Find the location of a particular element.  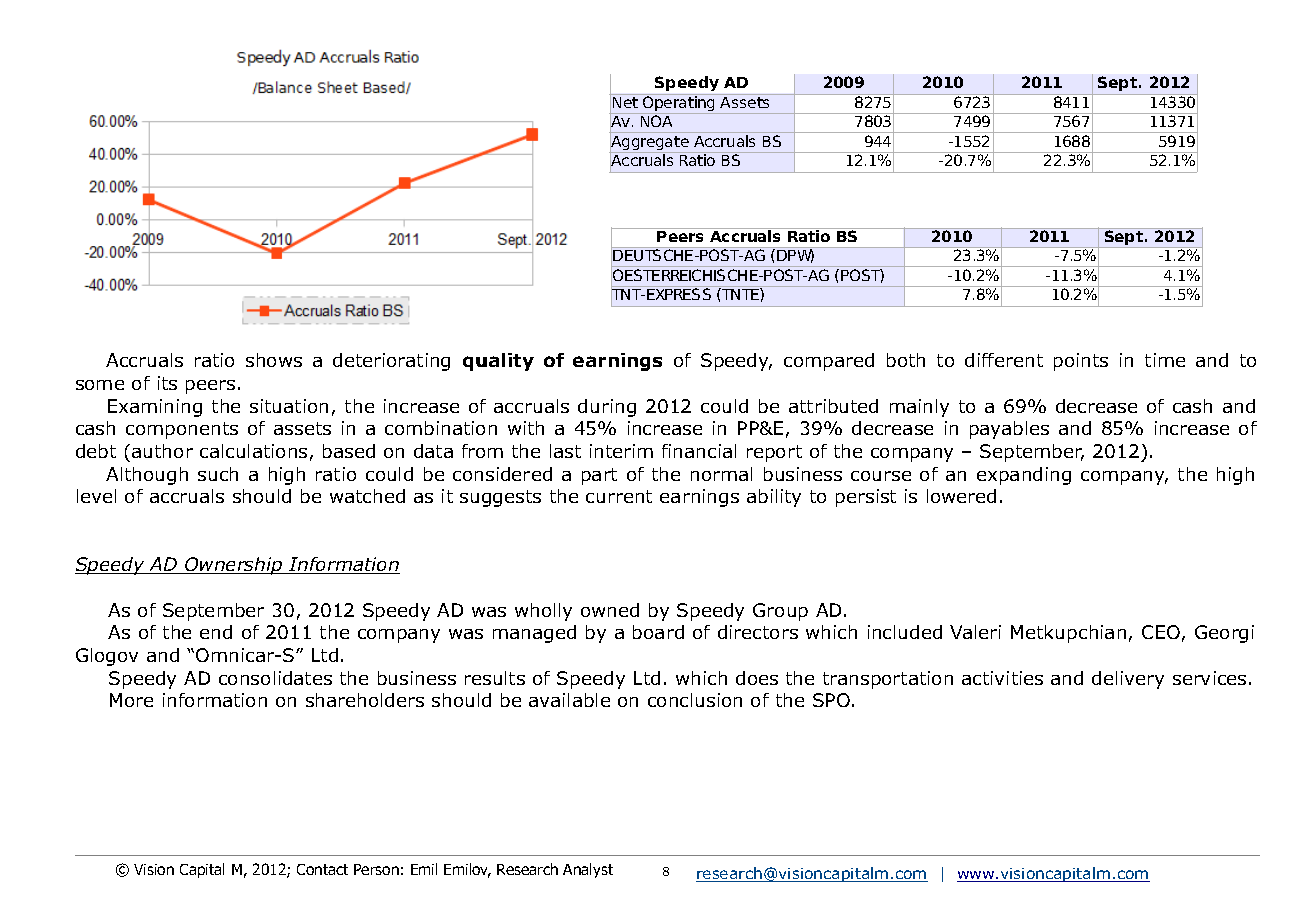

activities is located at coordinates (1002, 678).
